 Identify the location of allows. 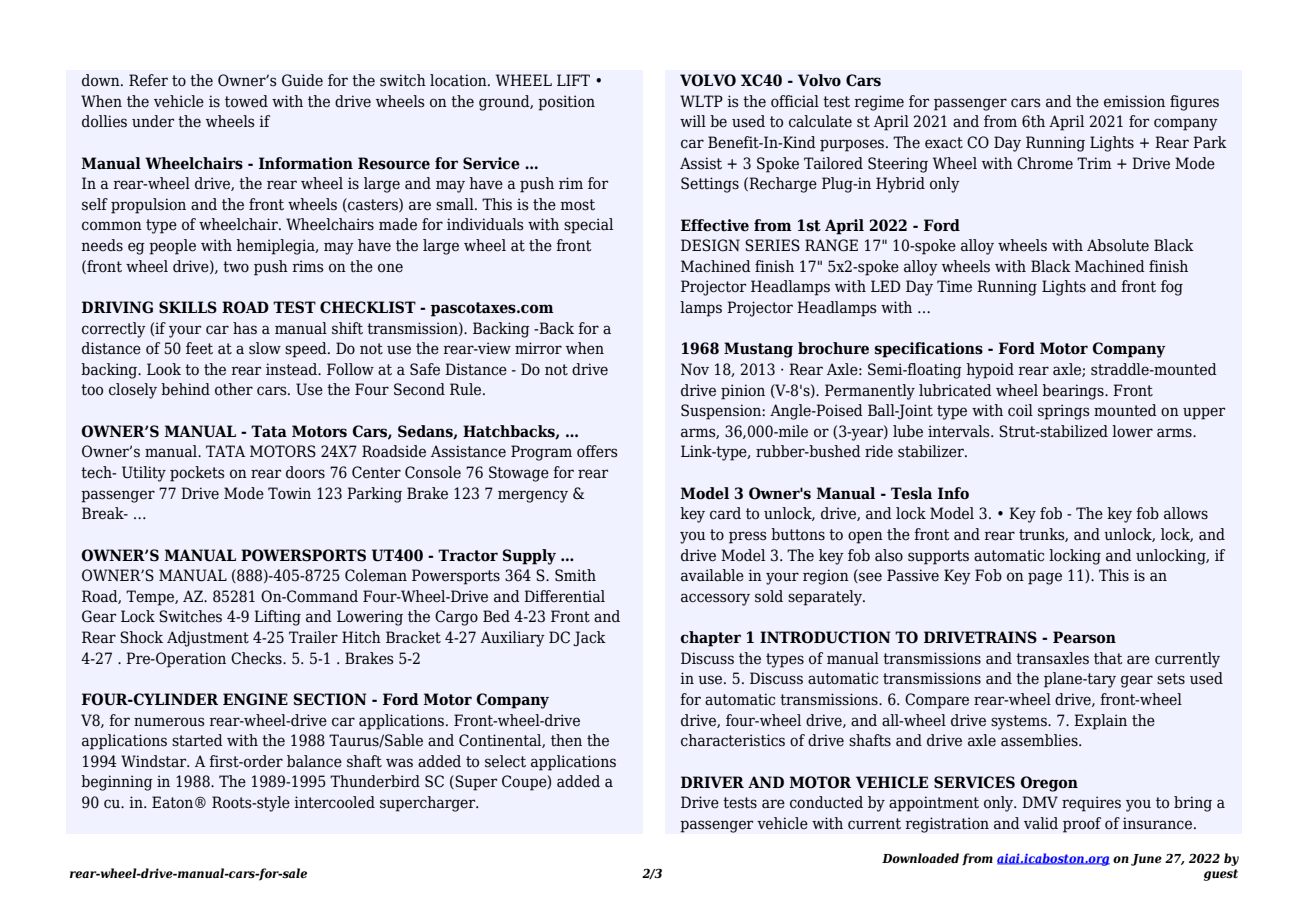
(1186, 513).
